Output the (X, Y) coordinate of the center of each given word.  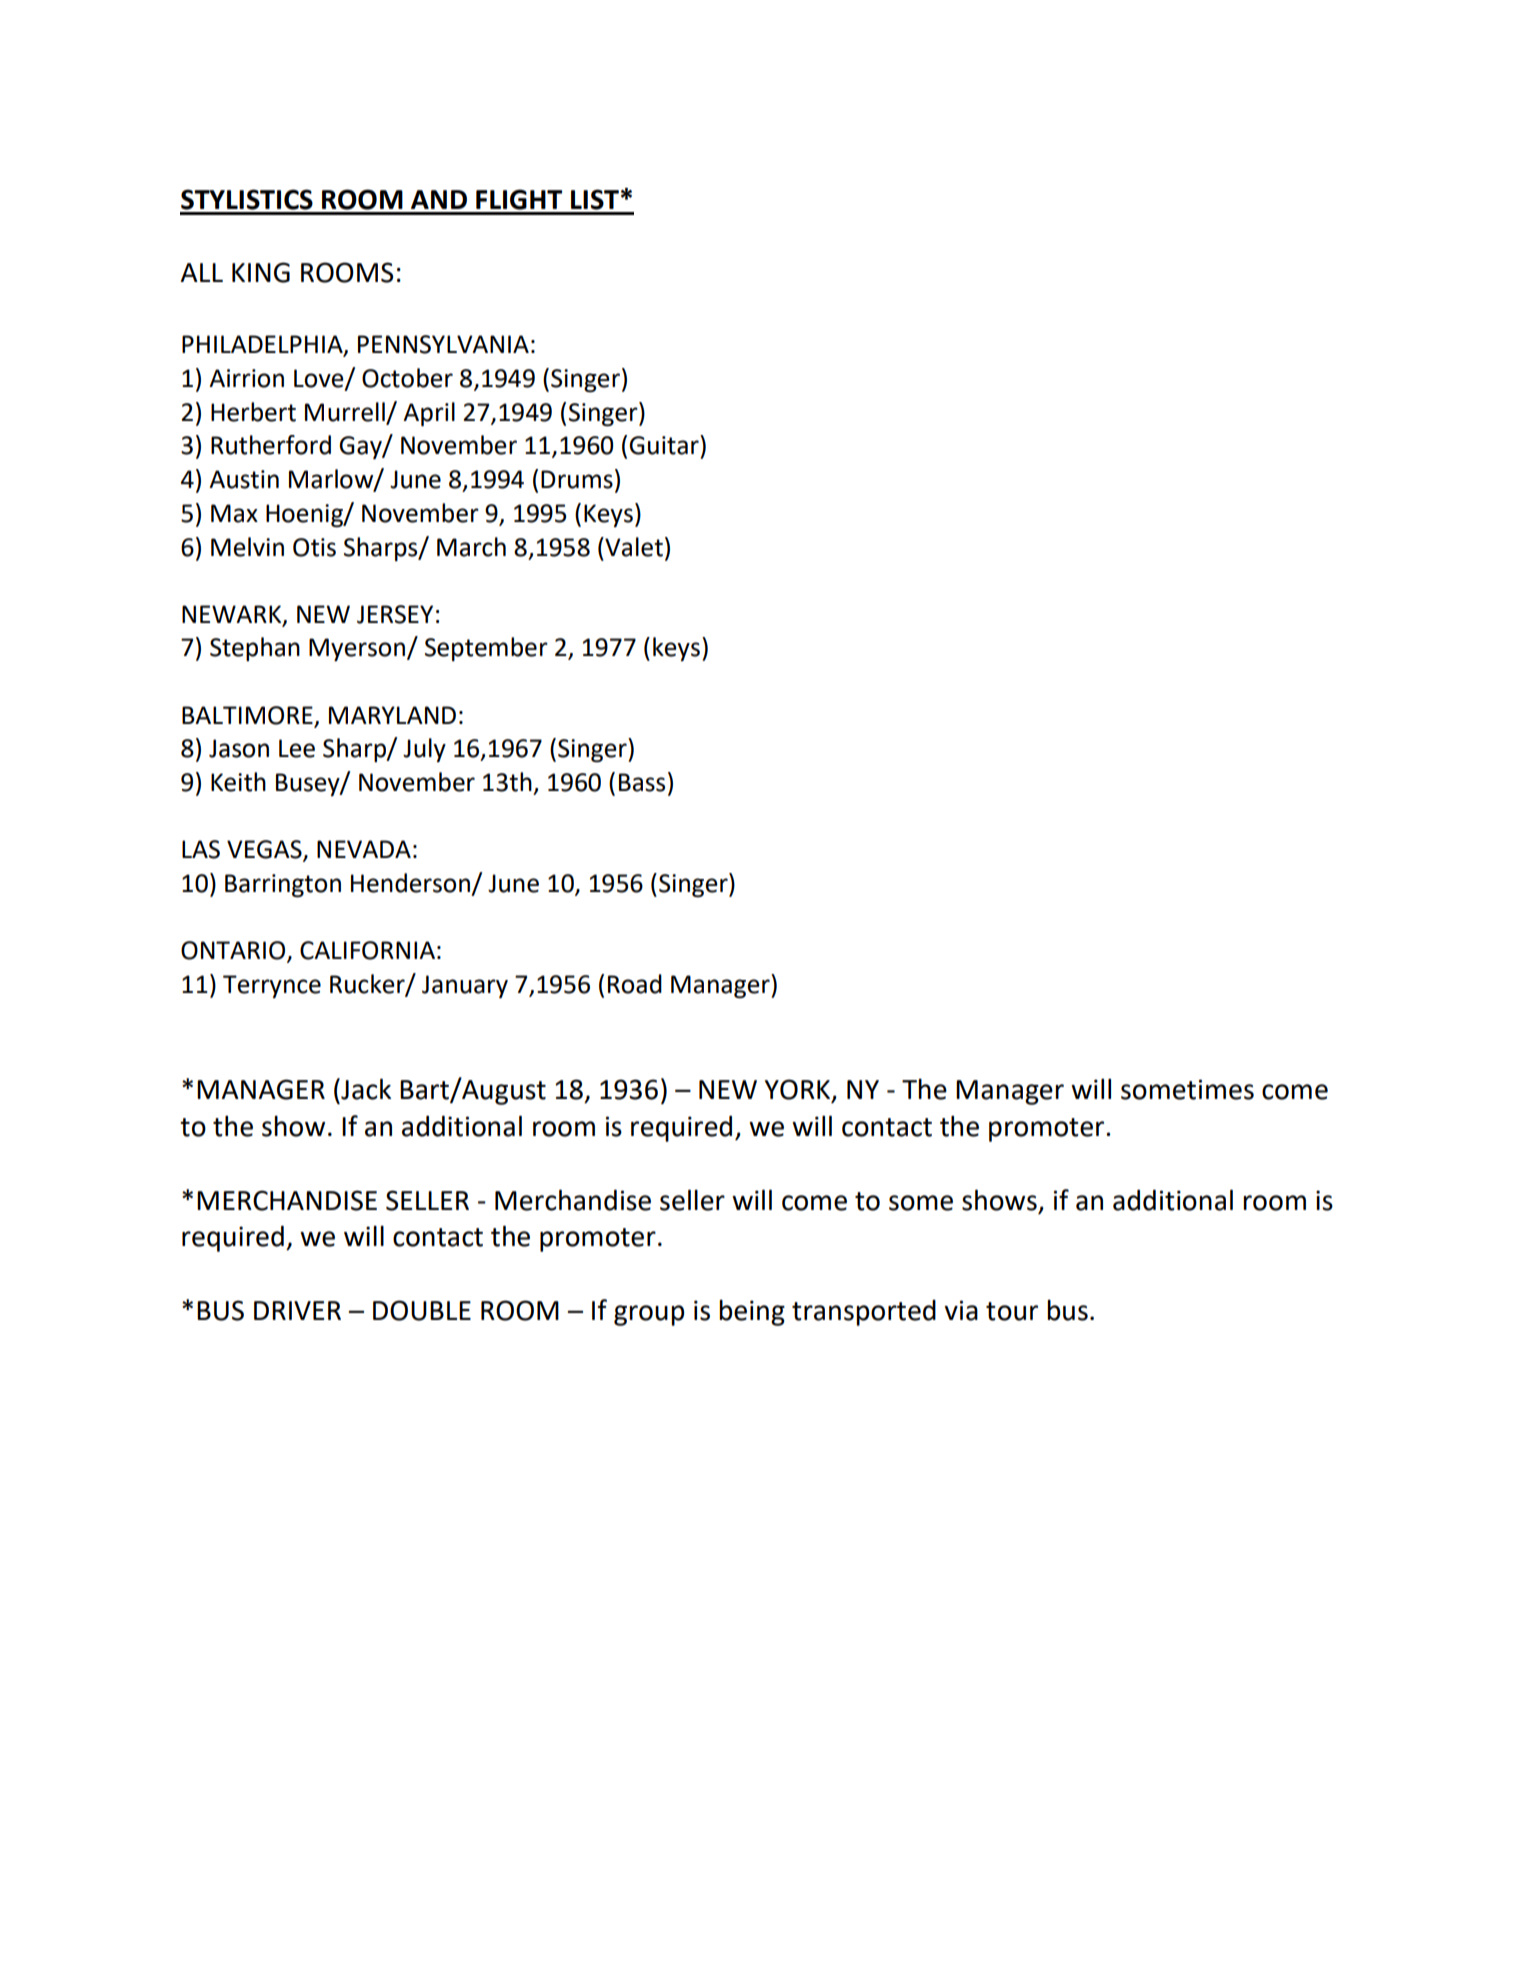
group (649, 1315)
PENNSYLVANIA (443, 344)
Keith (238, 782)
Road (635, 984)
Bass (642, 782)
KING (261, 272)
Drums (577, 479)
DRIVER (297, 1310)
